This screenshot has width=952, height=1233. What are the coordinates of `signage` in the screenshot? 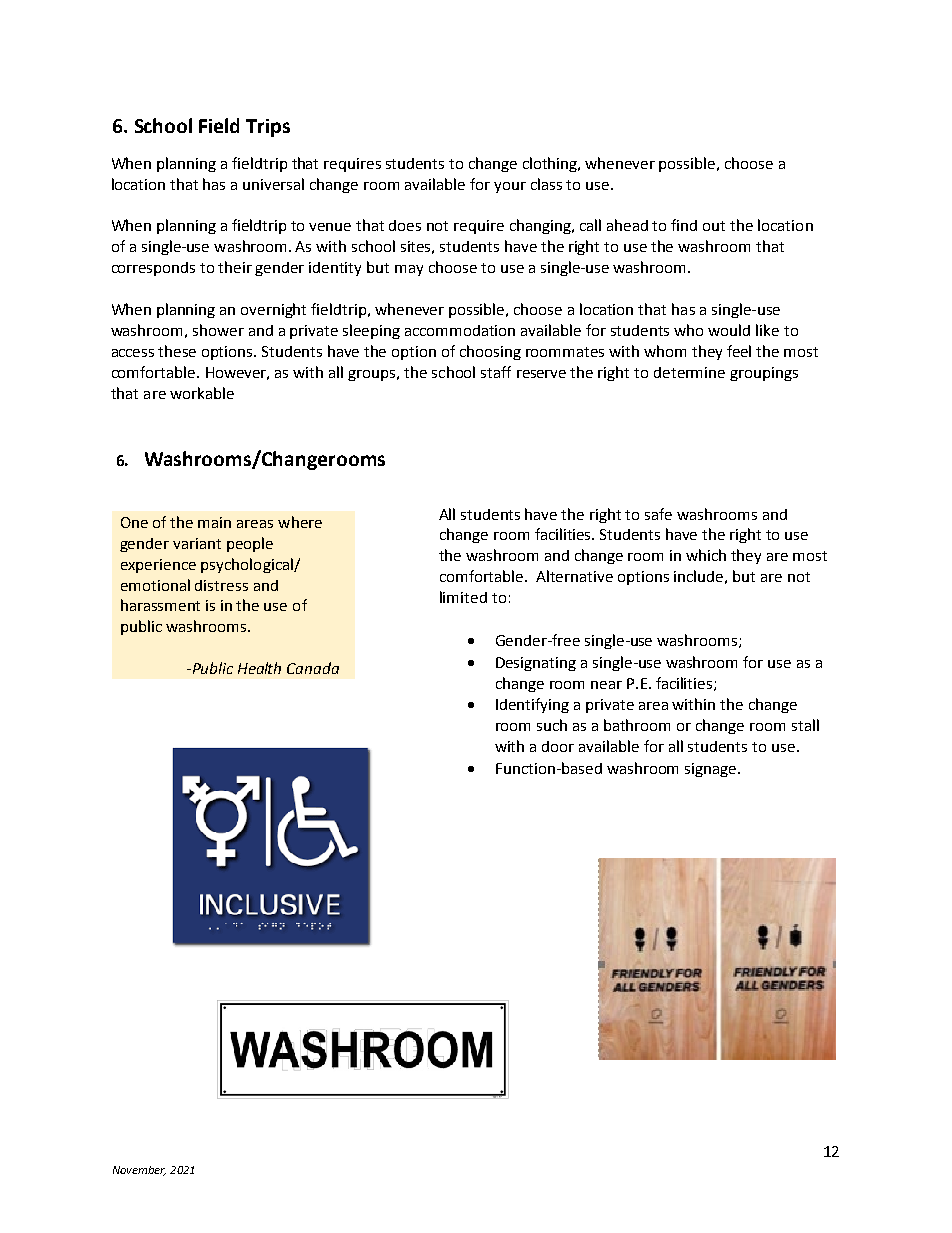 It's located at (710, 770).
